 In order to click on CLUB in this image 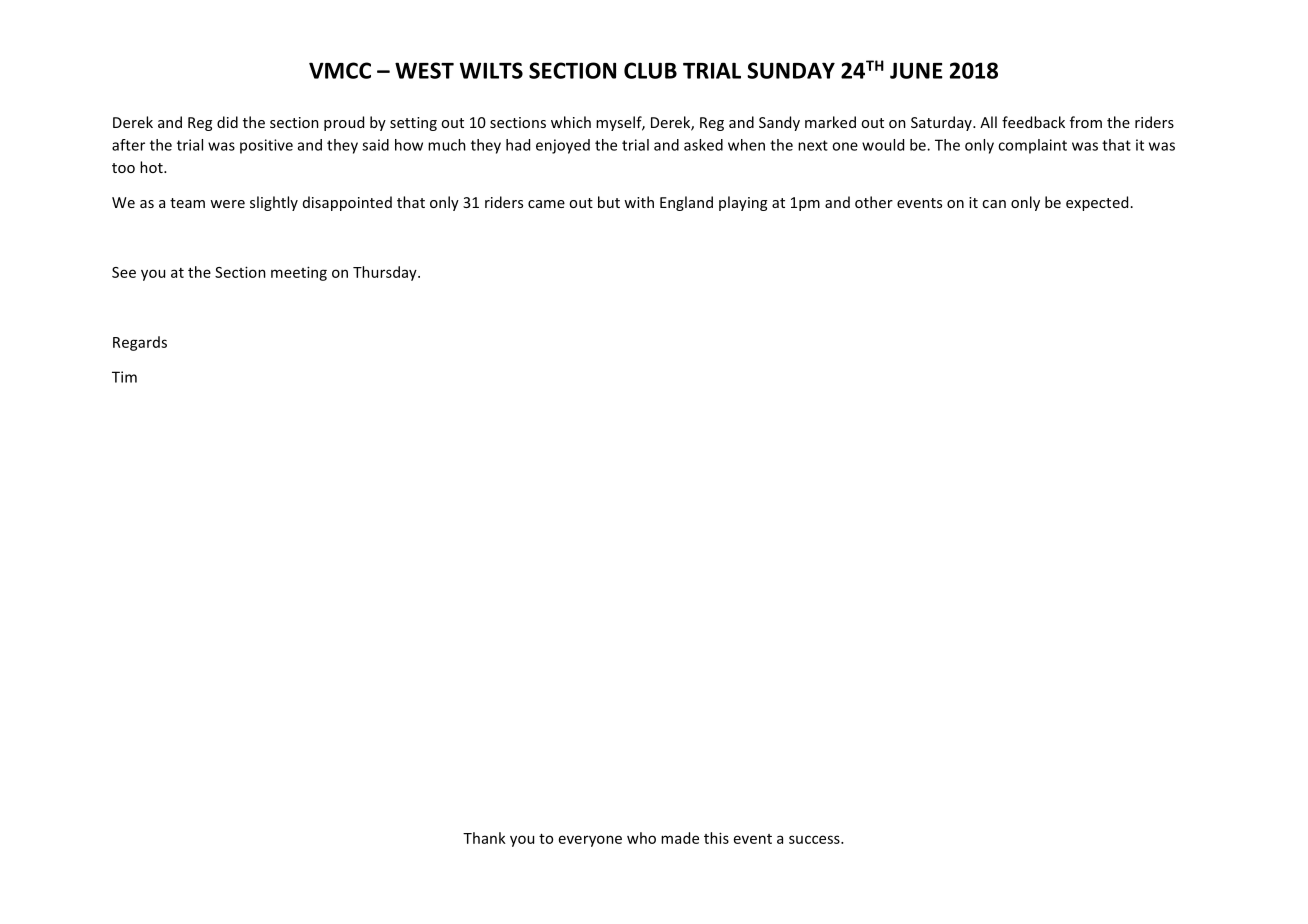, I will do `click(650, 70)`.
